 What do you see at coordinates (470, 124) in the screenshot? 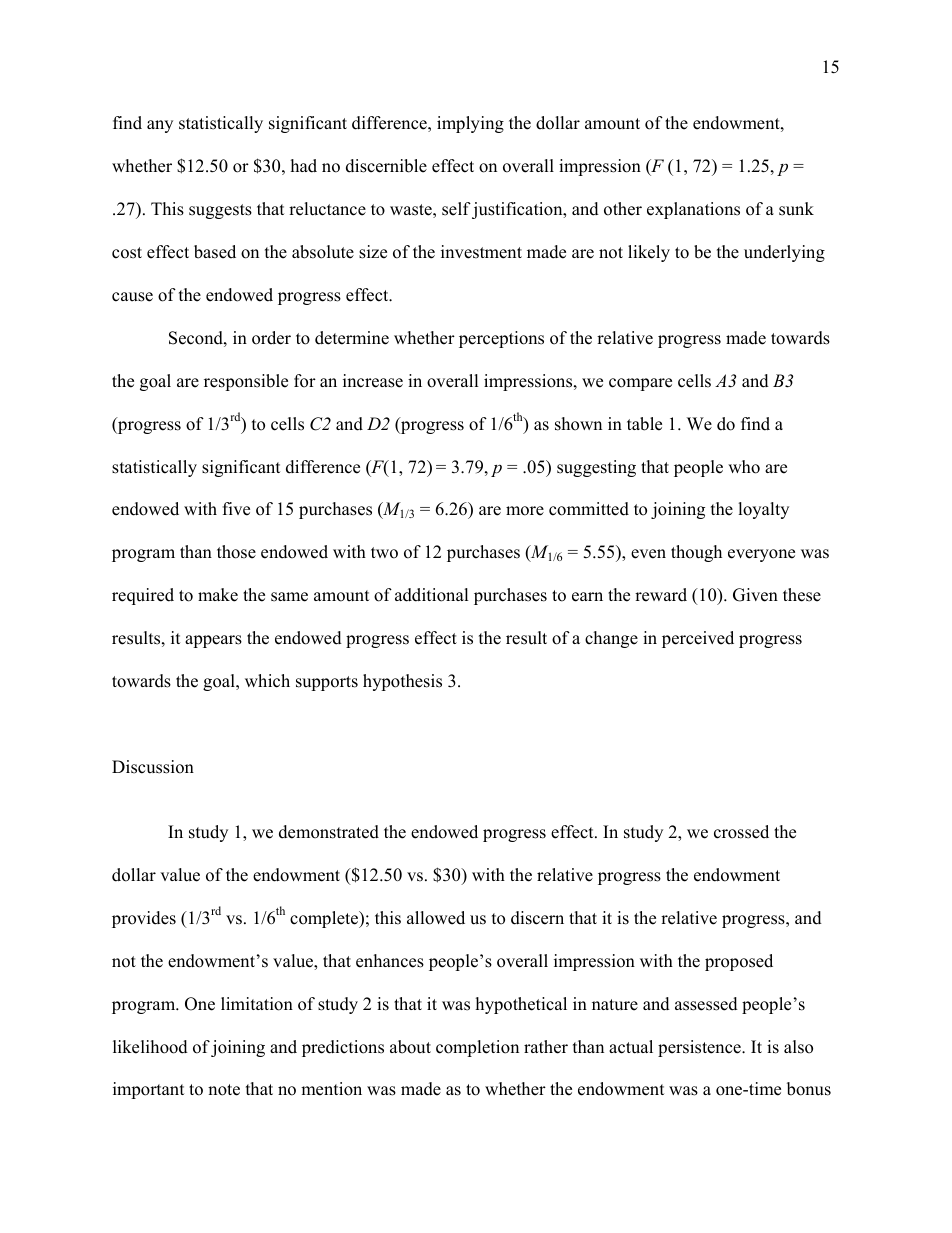
I see `implying` at bounding box center [470, 124].
